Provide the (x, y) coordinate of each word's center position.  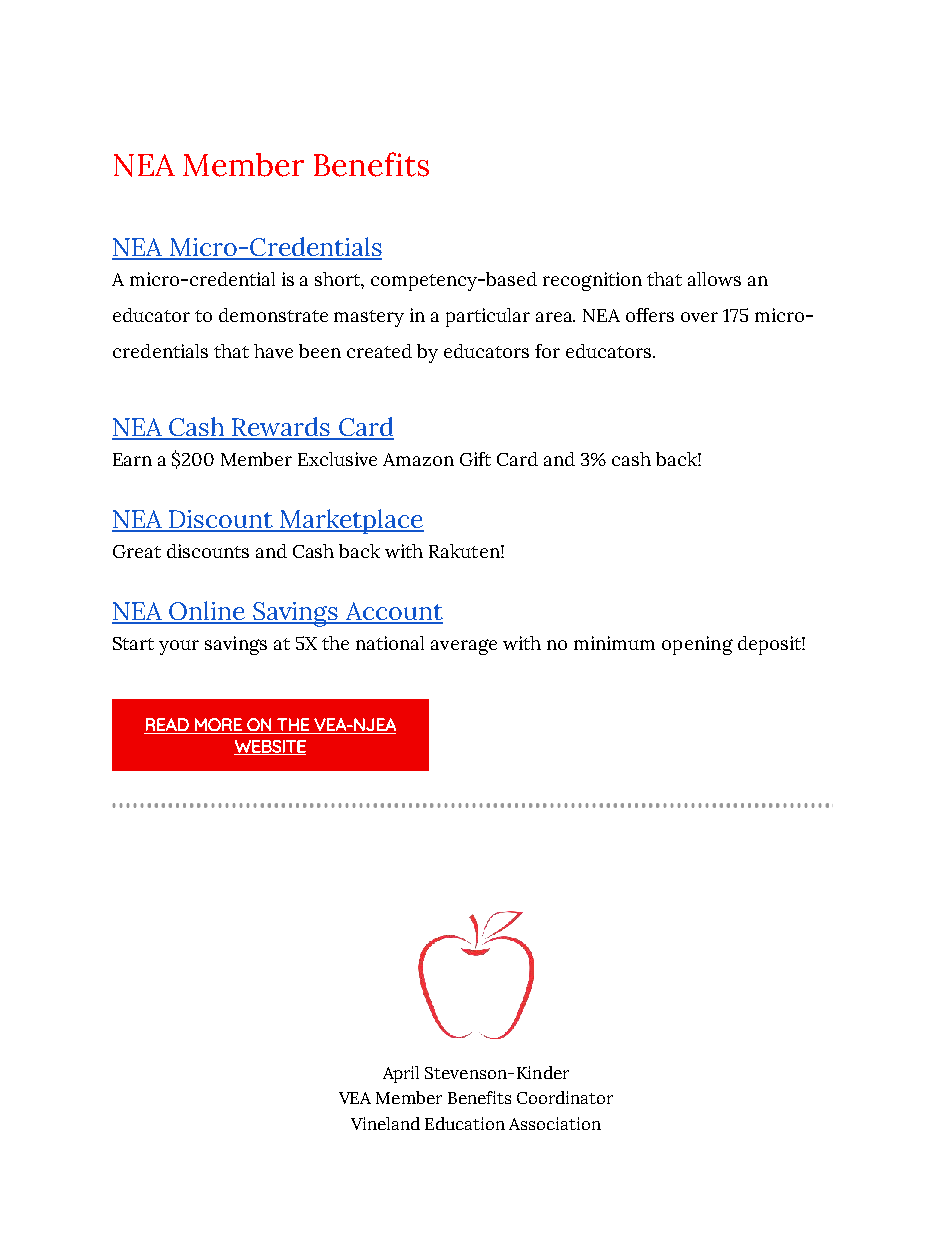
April (401, 1074)
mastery (369, 318)
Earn (132, 459)
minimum (614, 643)
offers (650, 315)
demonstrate (273, 315)
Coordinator (565, 1097)
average (464, 647)
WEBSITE (270, 747)
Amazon (418, 459)
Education (465, 1123)
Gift (475, 459)
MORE (218, 724)
